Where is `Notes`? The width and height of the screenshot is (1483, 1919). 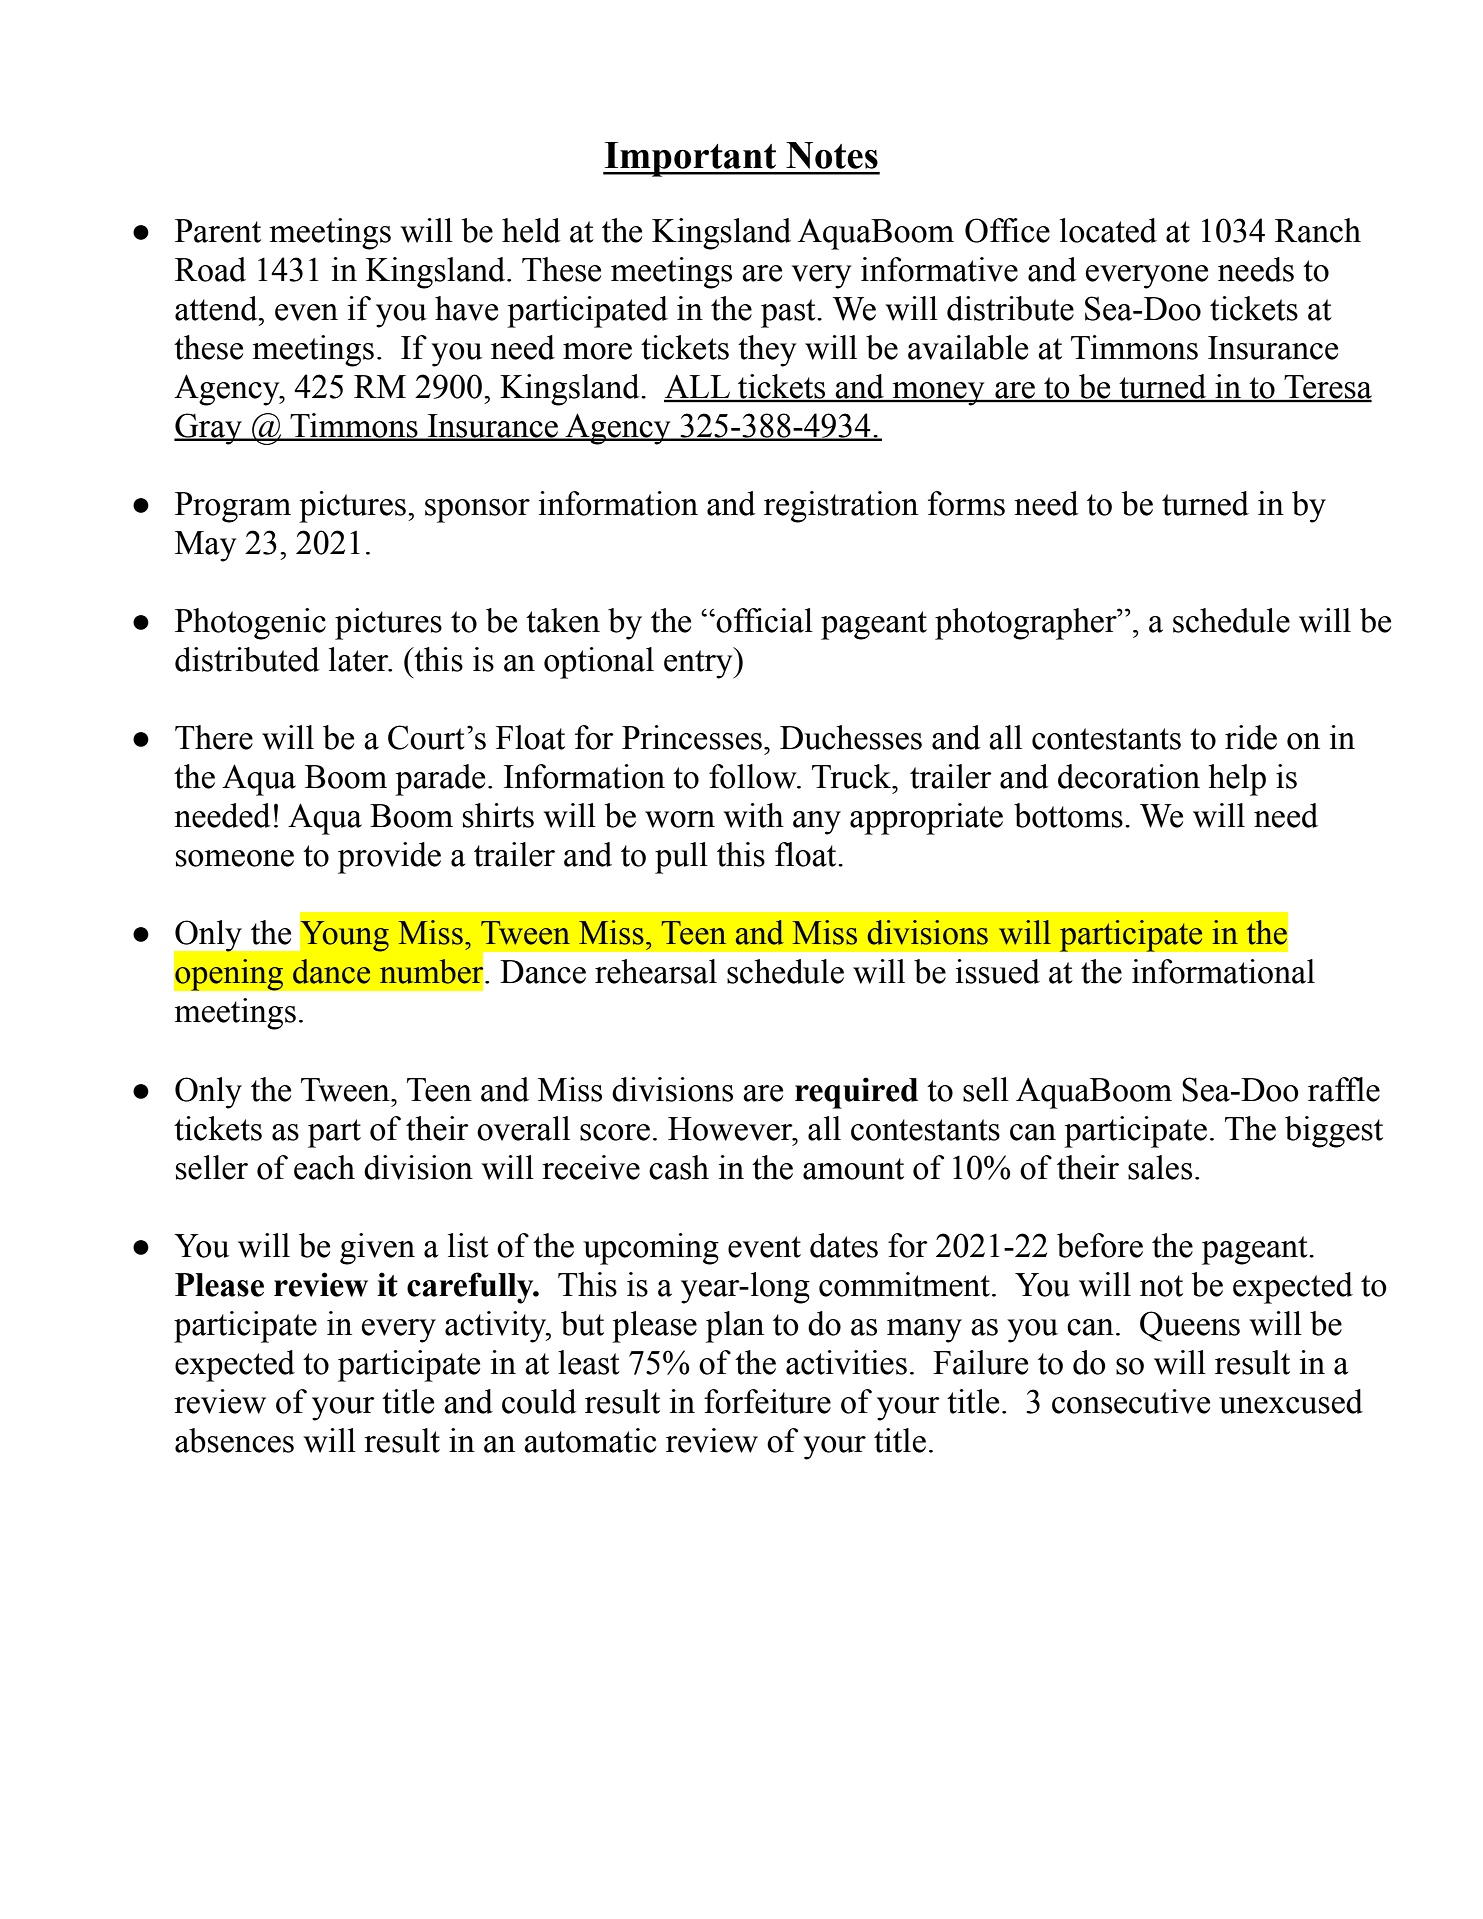
Notes is located at coordinates (832, 155).
